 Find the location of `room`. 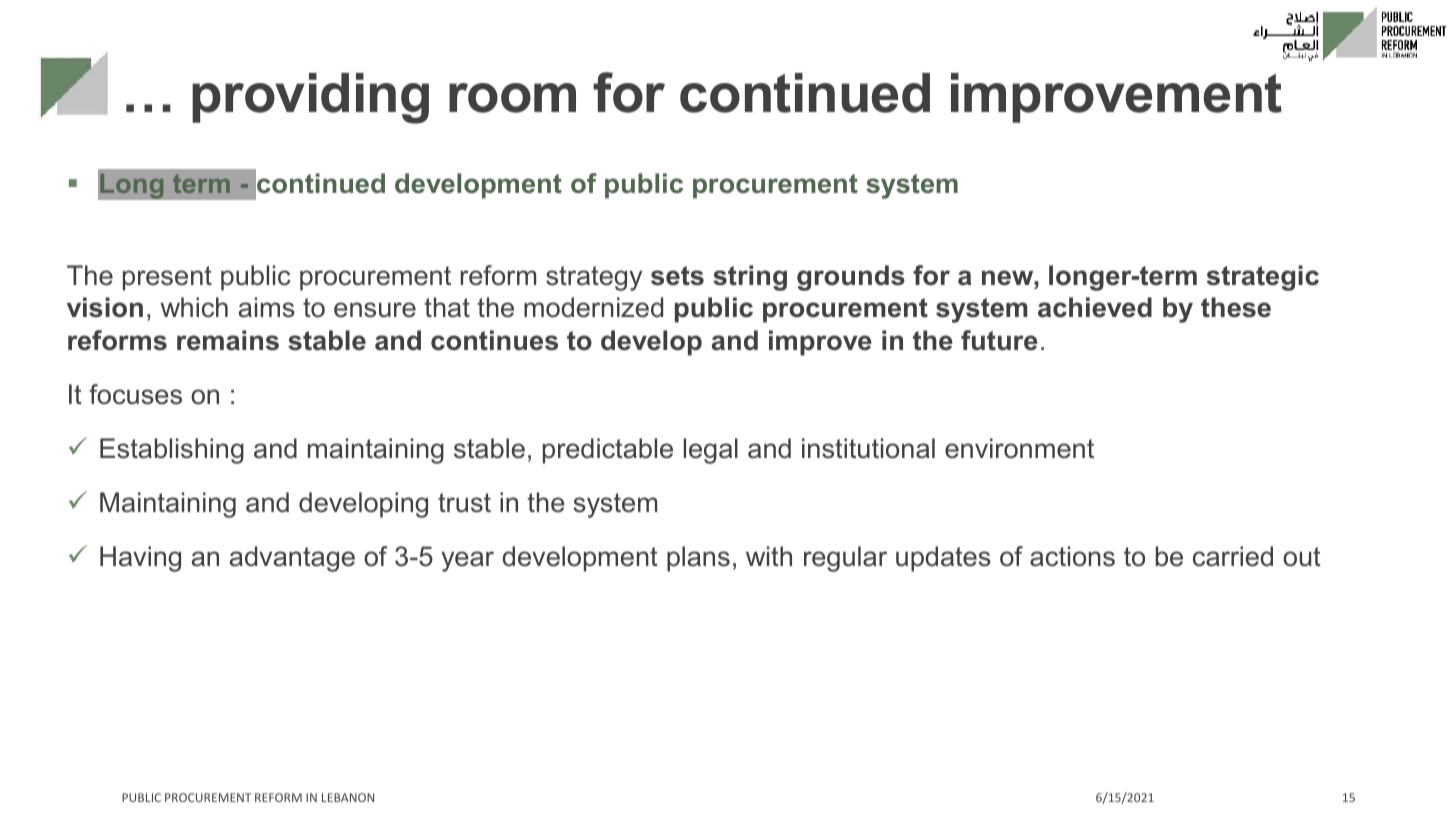

room is located at coordinates (512, 98).
